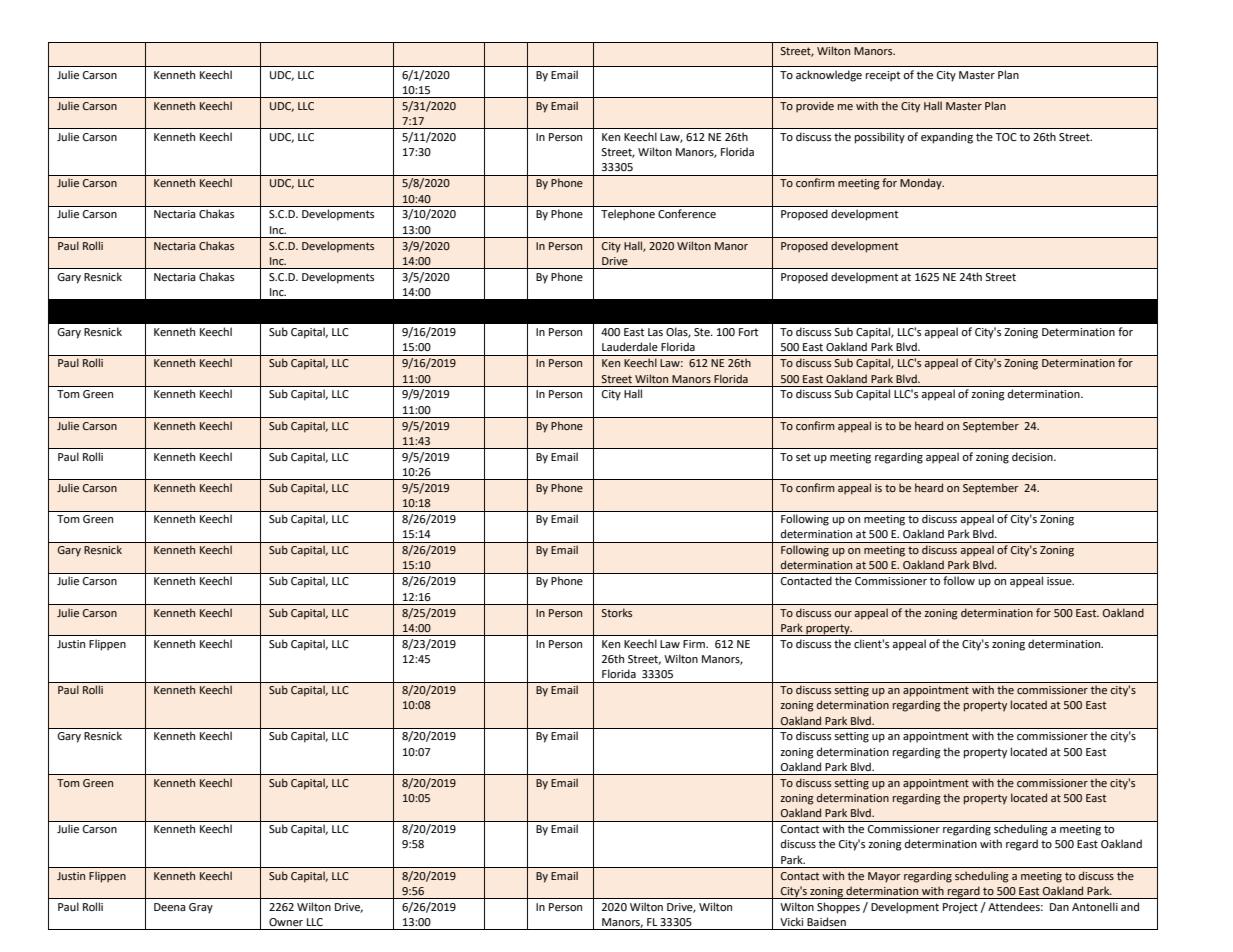 Image resolution: width=1233 pixels, height=952 pixels. What do you see at coordinates (630, 346) in the screenshot?
I see `Lauderdale` at bounding box center [630, 346].
